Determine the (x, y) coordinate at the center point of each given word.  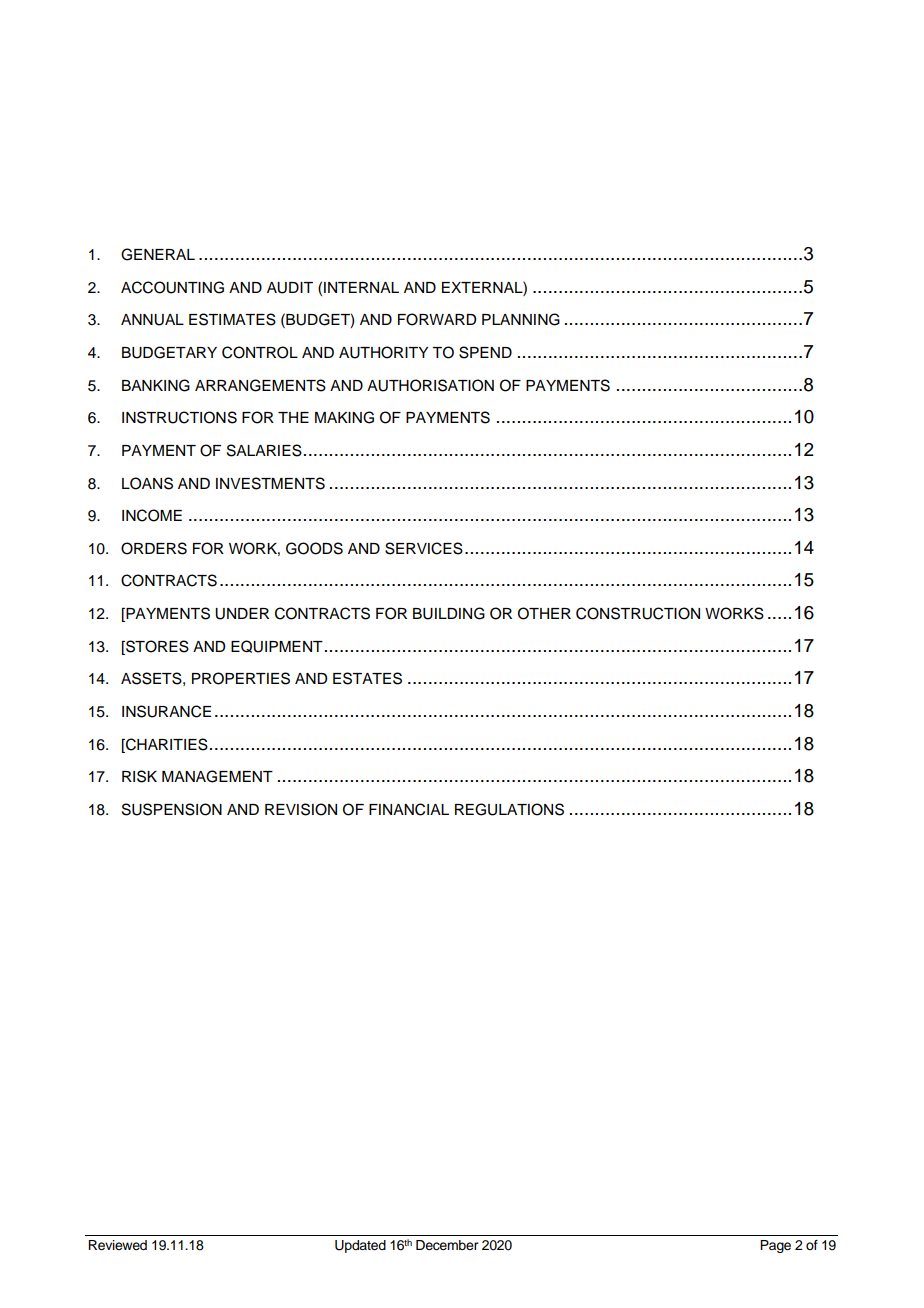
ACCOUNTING (172, 287)
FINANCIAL (409, 809)
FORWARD (437, 319)
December (447, 1245)
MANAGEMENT (217, 776)
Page (775, 1246)
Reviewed (117, 1245)
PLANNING (521, 319)
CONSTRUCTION (638, 613)
